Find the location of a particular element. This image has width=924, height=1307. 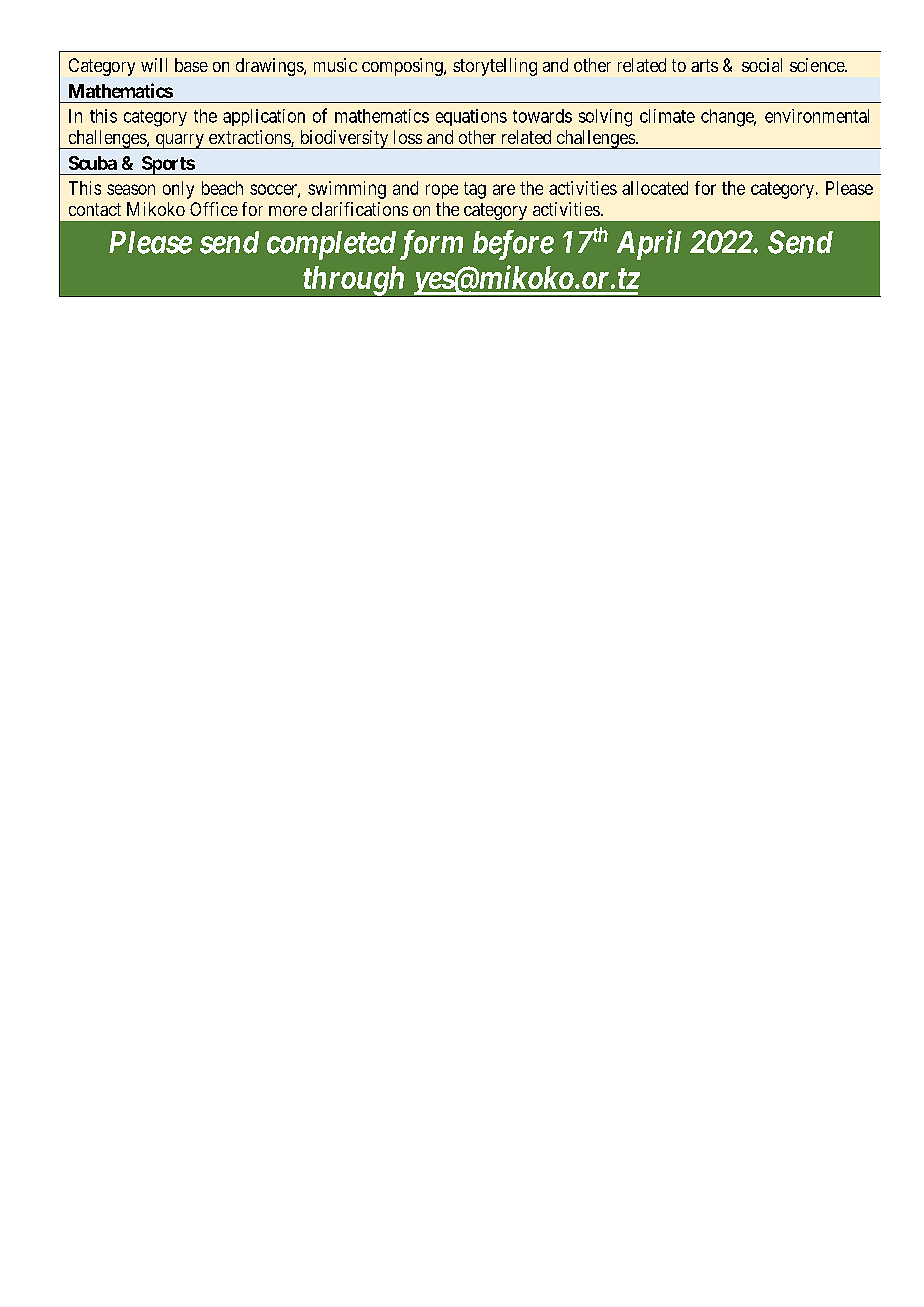

Scuba is located at coordinates (93, 163).
